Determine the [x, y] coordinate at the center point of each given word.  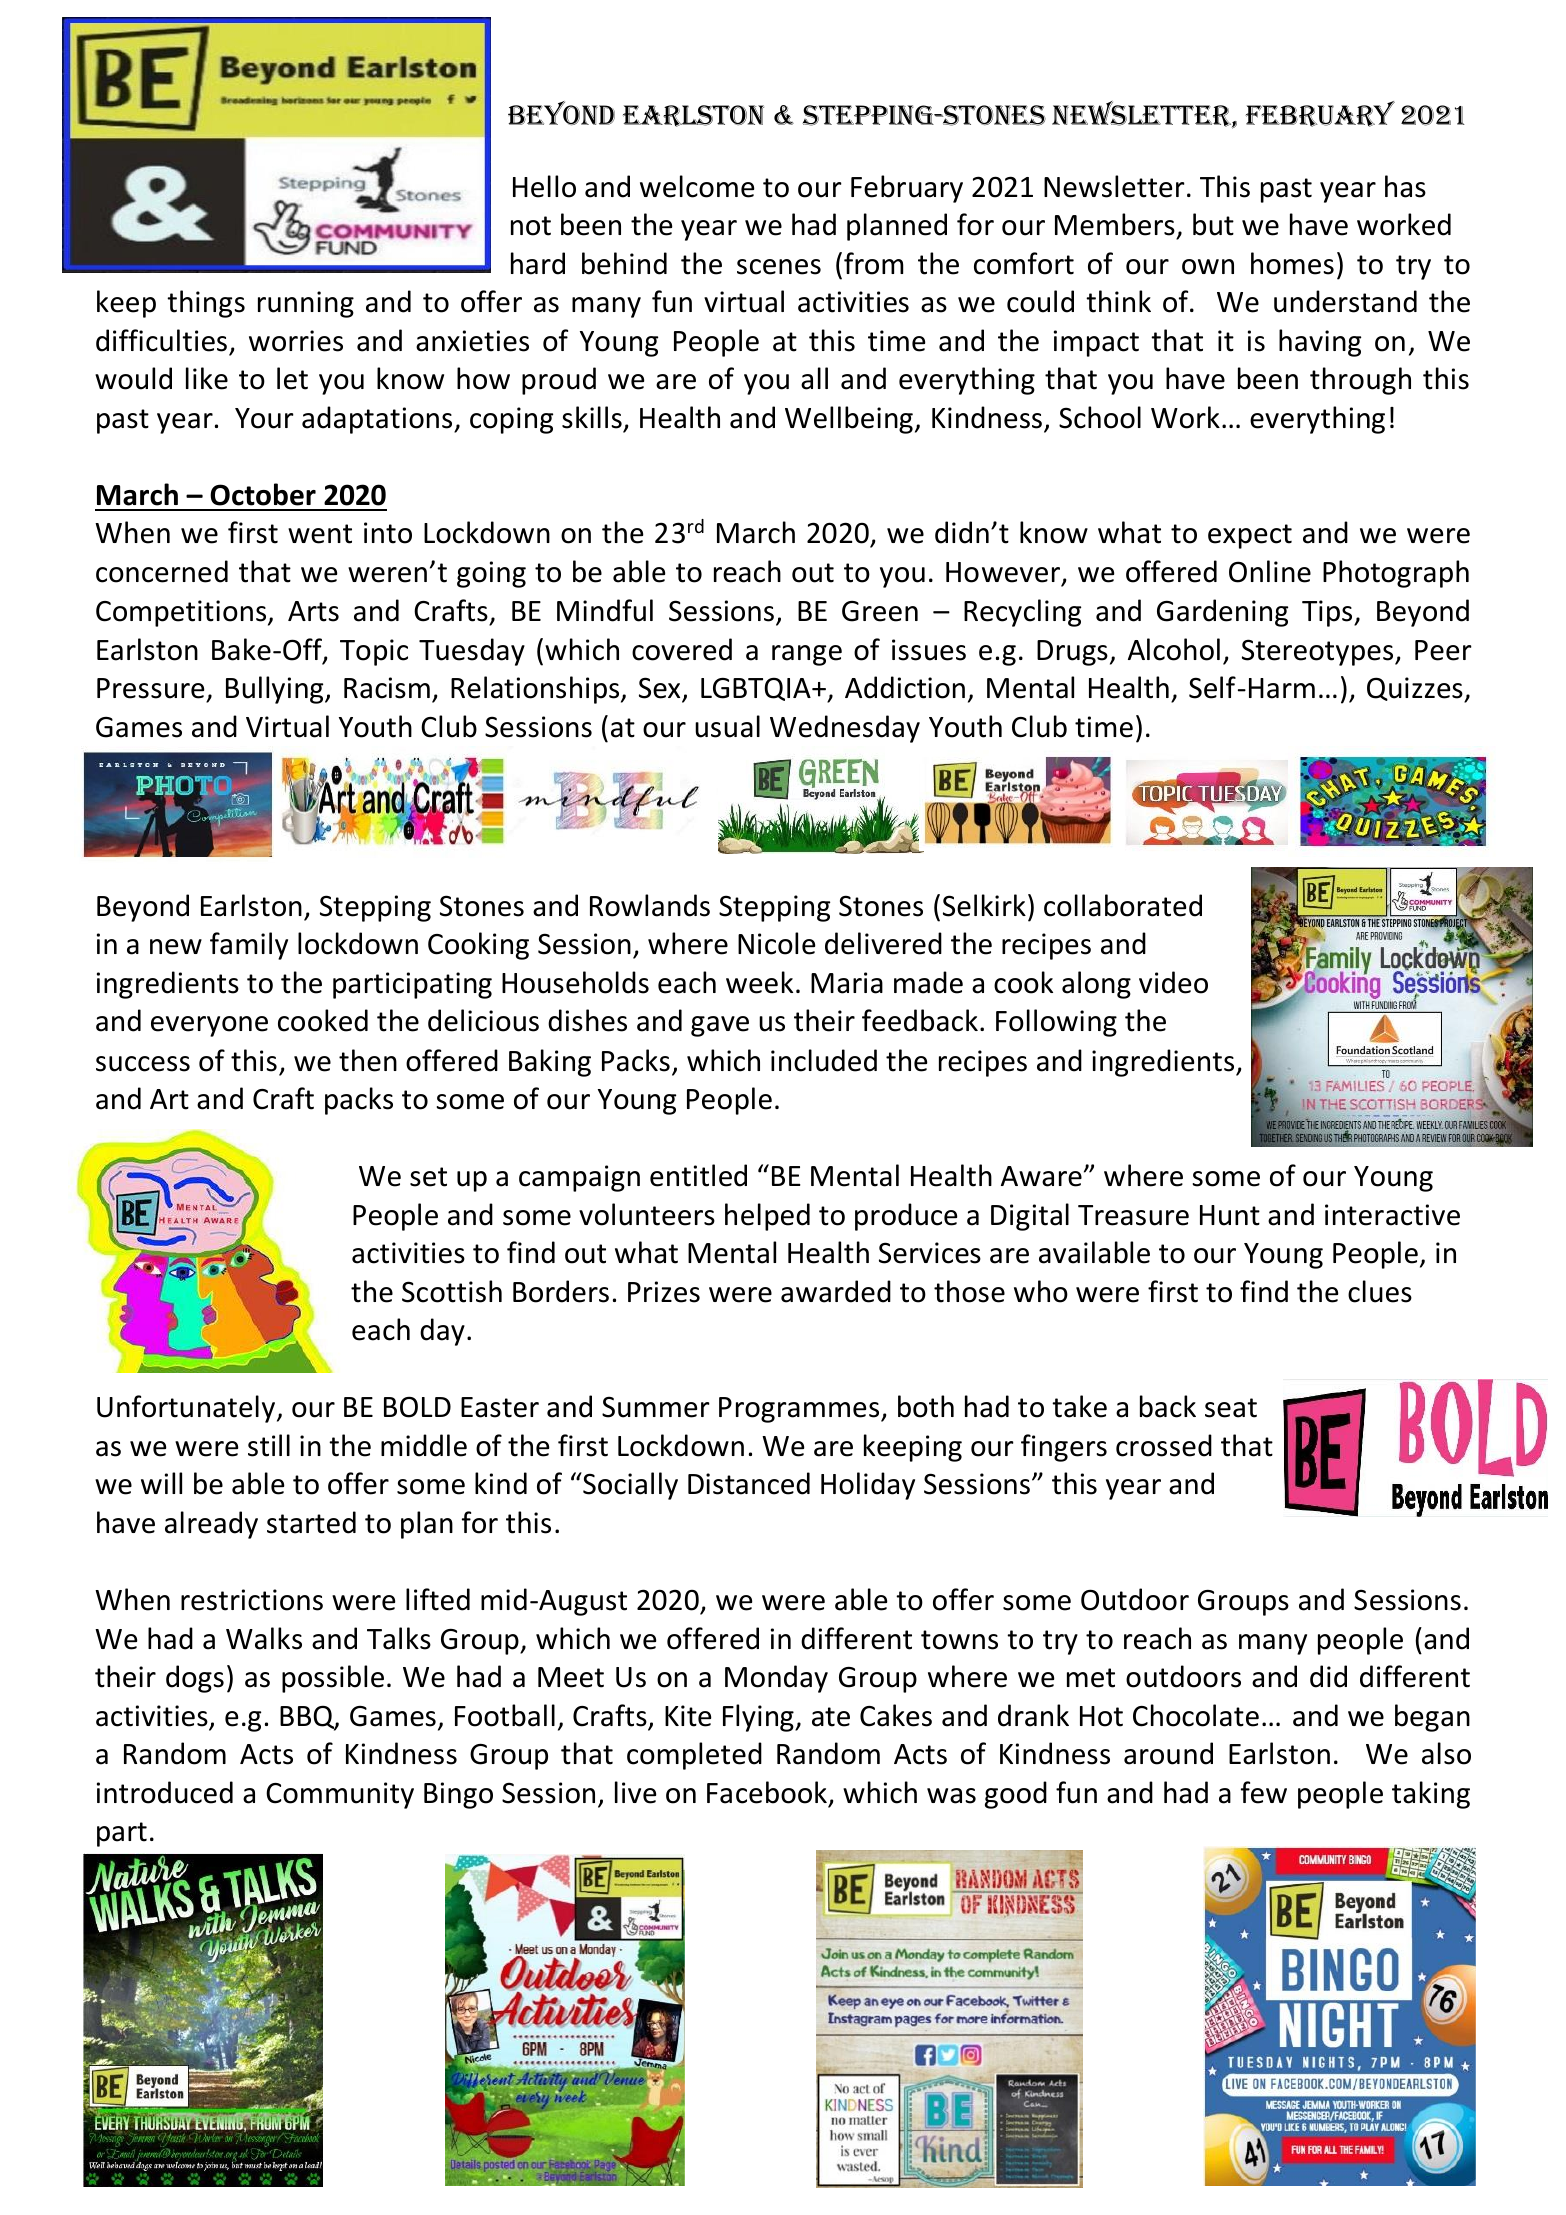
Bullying [276, 690]
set [428, 1177]
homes [1292, 263]
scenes [779, 267]
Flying [759, 1718]
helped [767, 1217]
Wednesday [845, 729]
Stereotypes [1319, 652]
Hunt [1230, 1215]
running [306, 304]
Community [340, 1795]
